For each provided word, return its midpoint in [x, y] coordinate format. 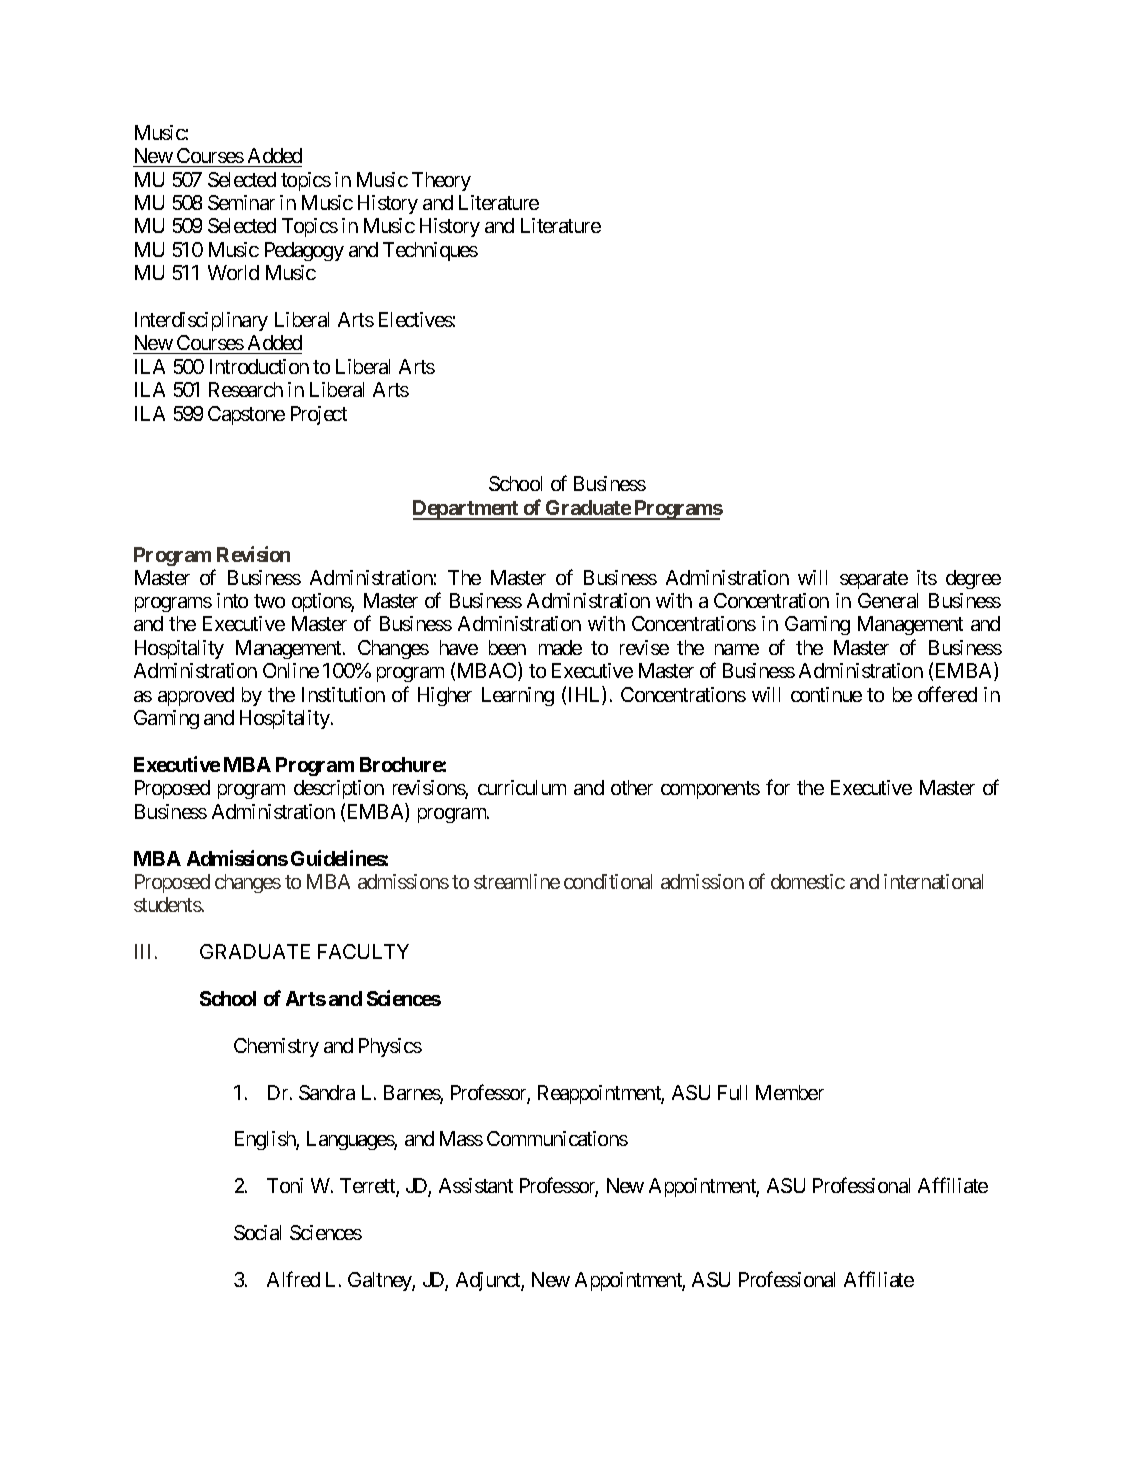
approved [196, 696]
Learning [518, 696]
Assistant [476, 1185]
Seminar [241, 202]
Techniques [430, 251]
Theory [441, 181]
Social [257, 1232]
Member [790, 1092]
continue [826, 694]
